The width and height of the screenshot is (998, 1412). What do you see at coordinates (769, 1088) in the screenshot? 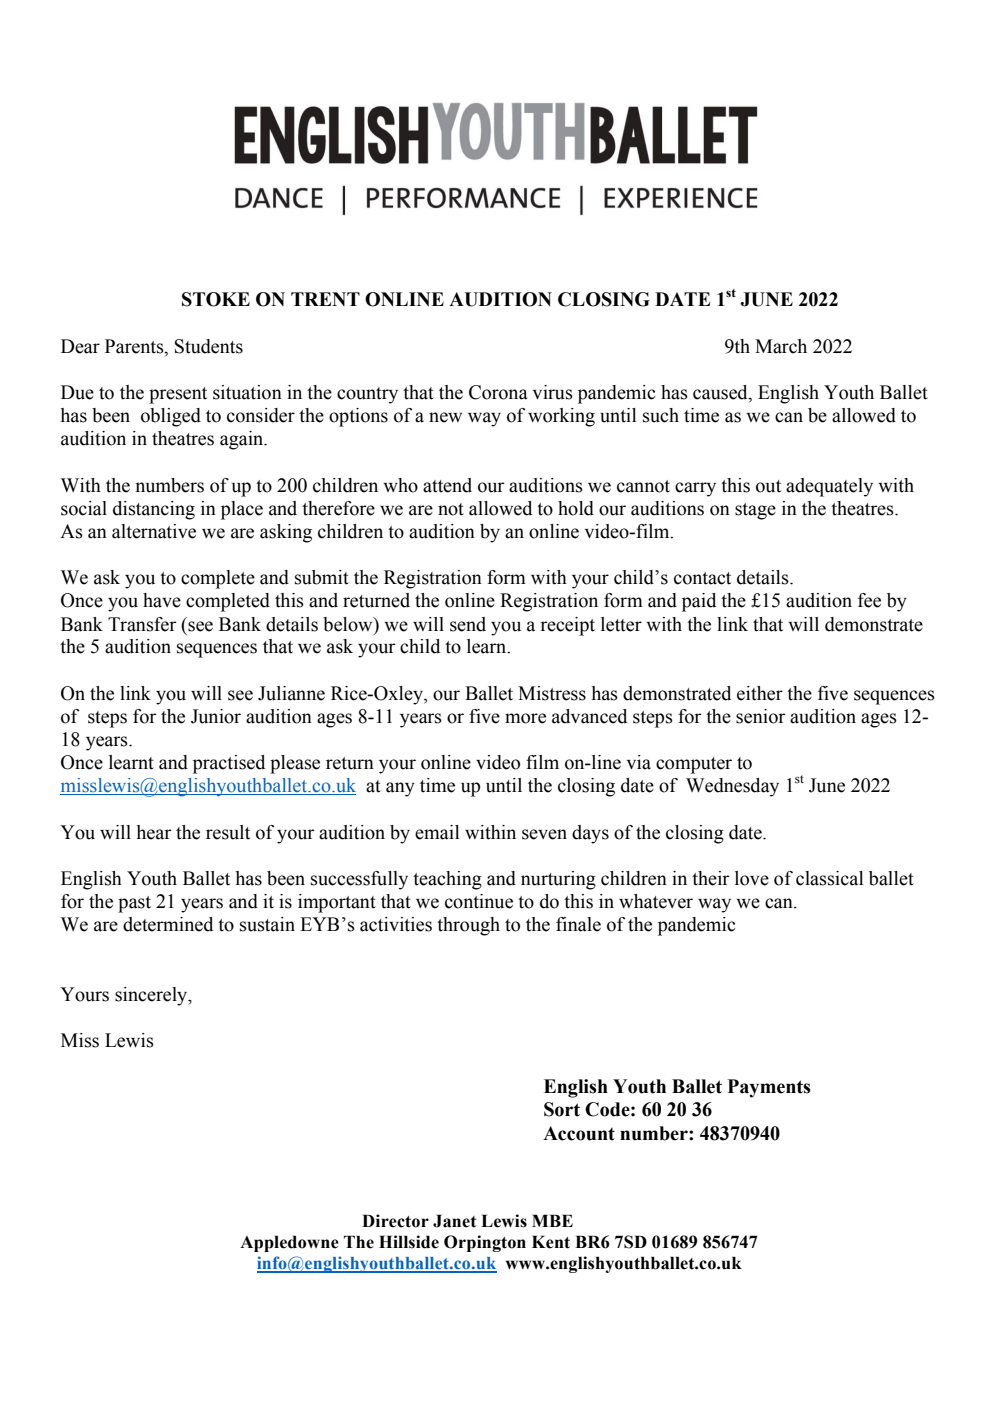
I see `Payments` at bounding box center [769, 1088].
